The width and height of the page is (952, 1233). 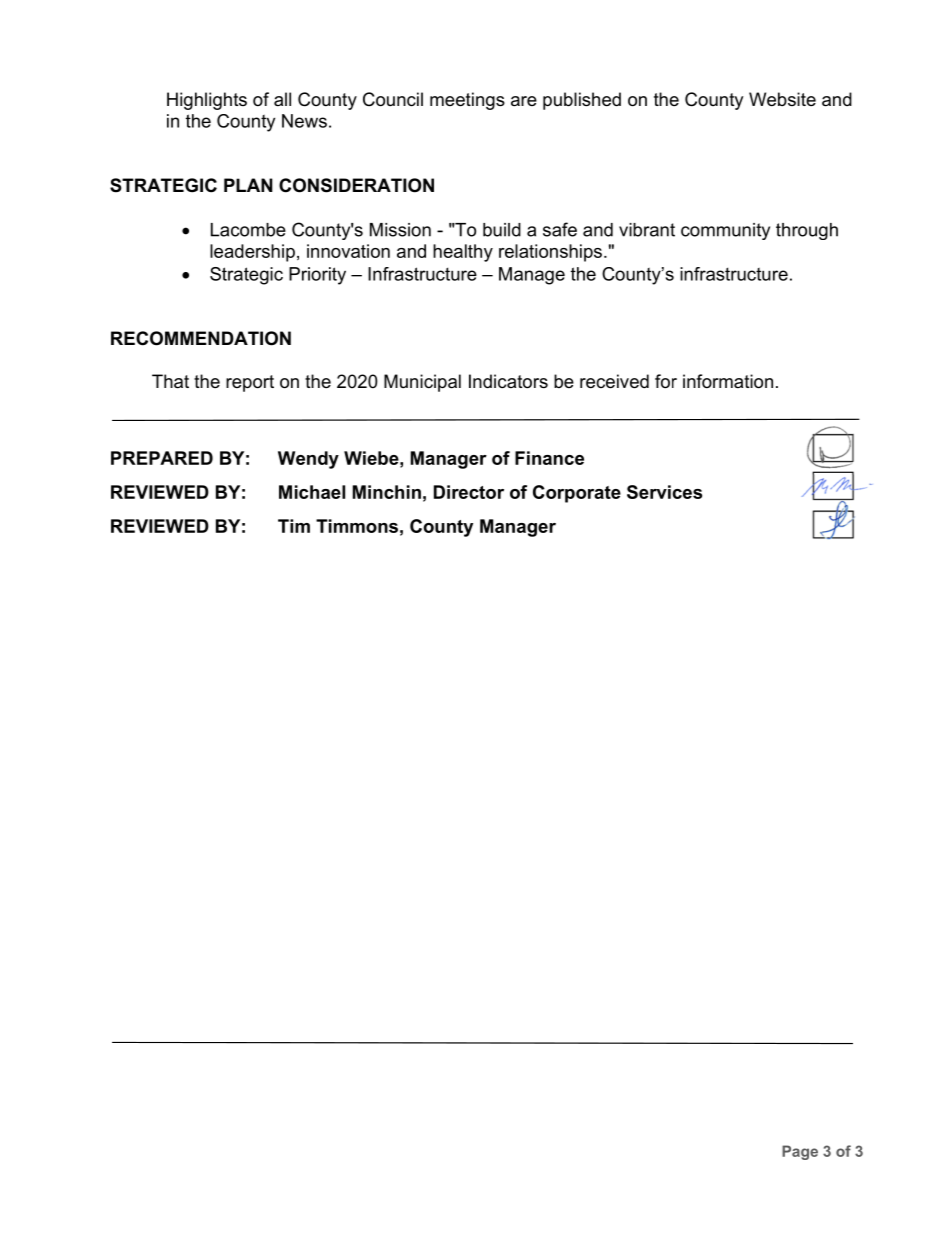 I want to click on Finance, so click(x=549, y=458).
